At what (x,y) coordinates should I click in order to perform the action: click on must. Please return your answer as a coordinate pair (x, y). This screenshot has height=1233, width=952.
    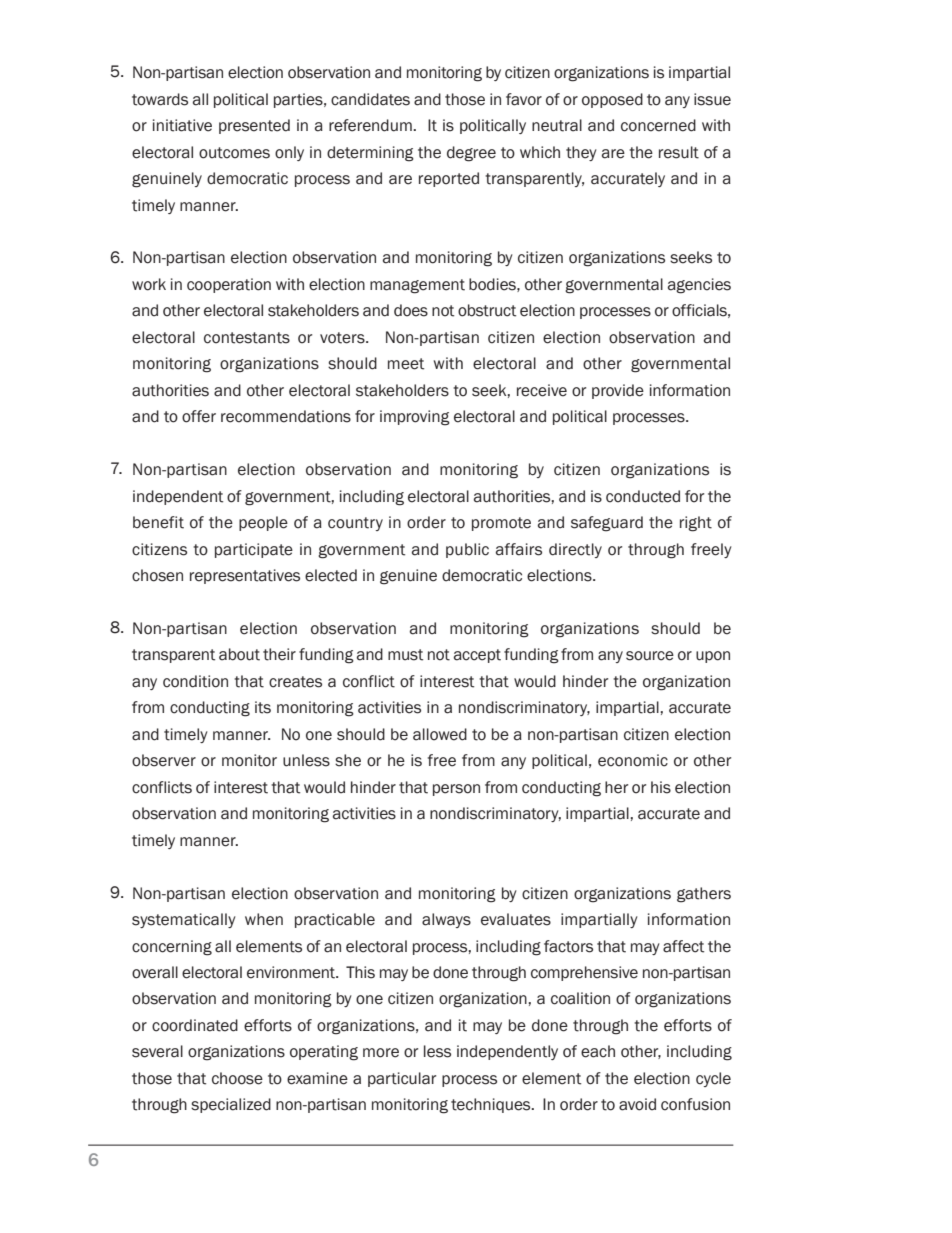
    Looking at the image, I should click on (405, 655).
